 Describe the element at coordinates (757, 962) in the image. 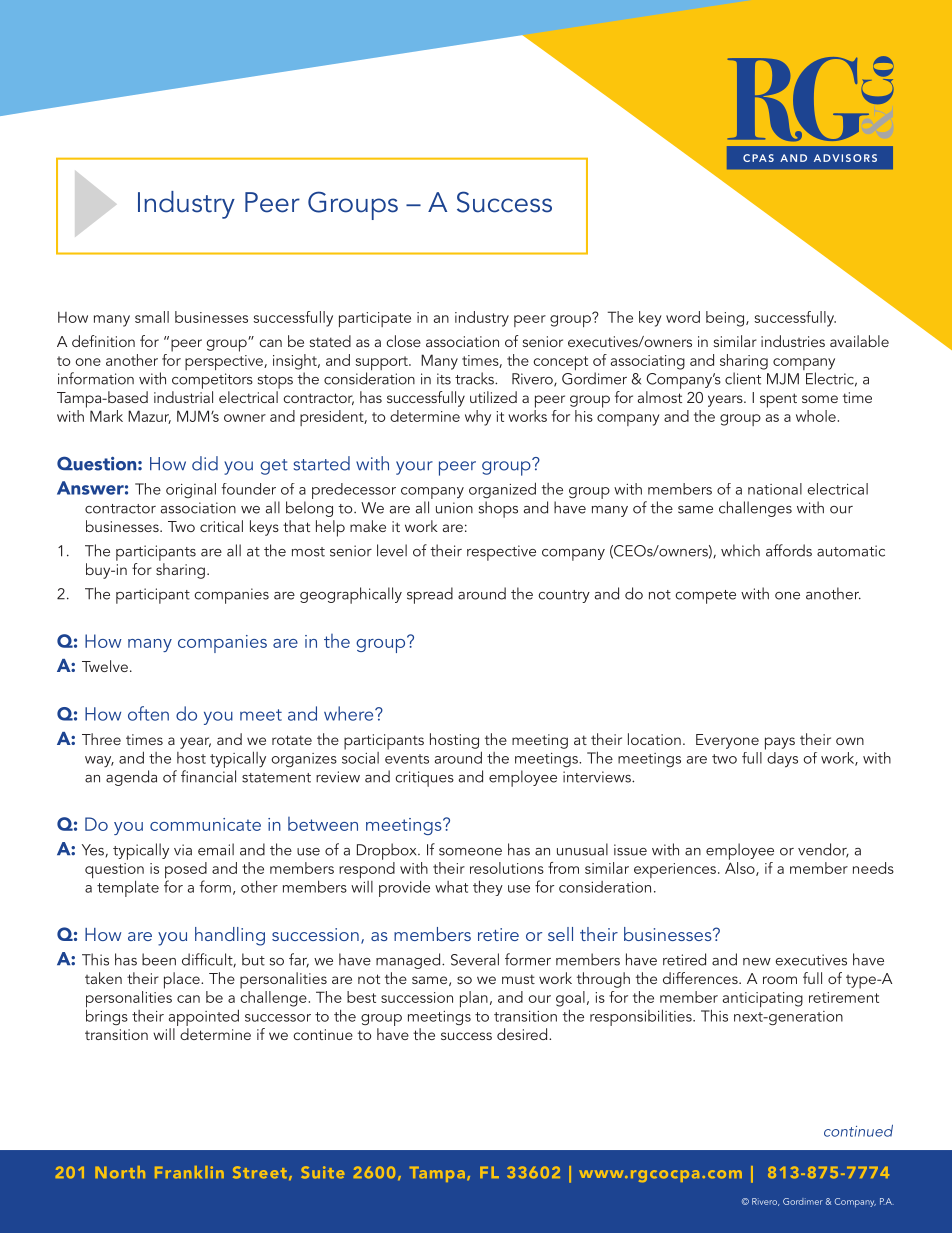

I see `new` at that location.
